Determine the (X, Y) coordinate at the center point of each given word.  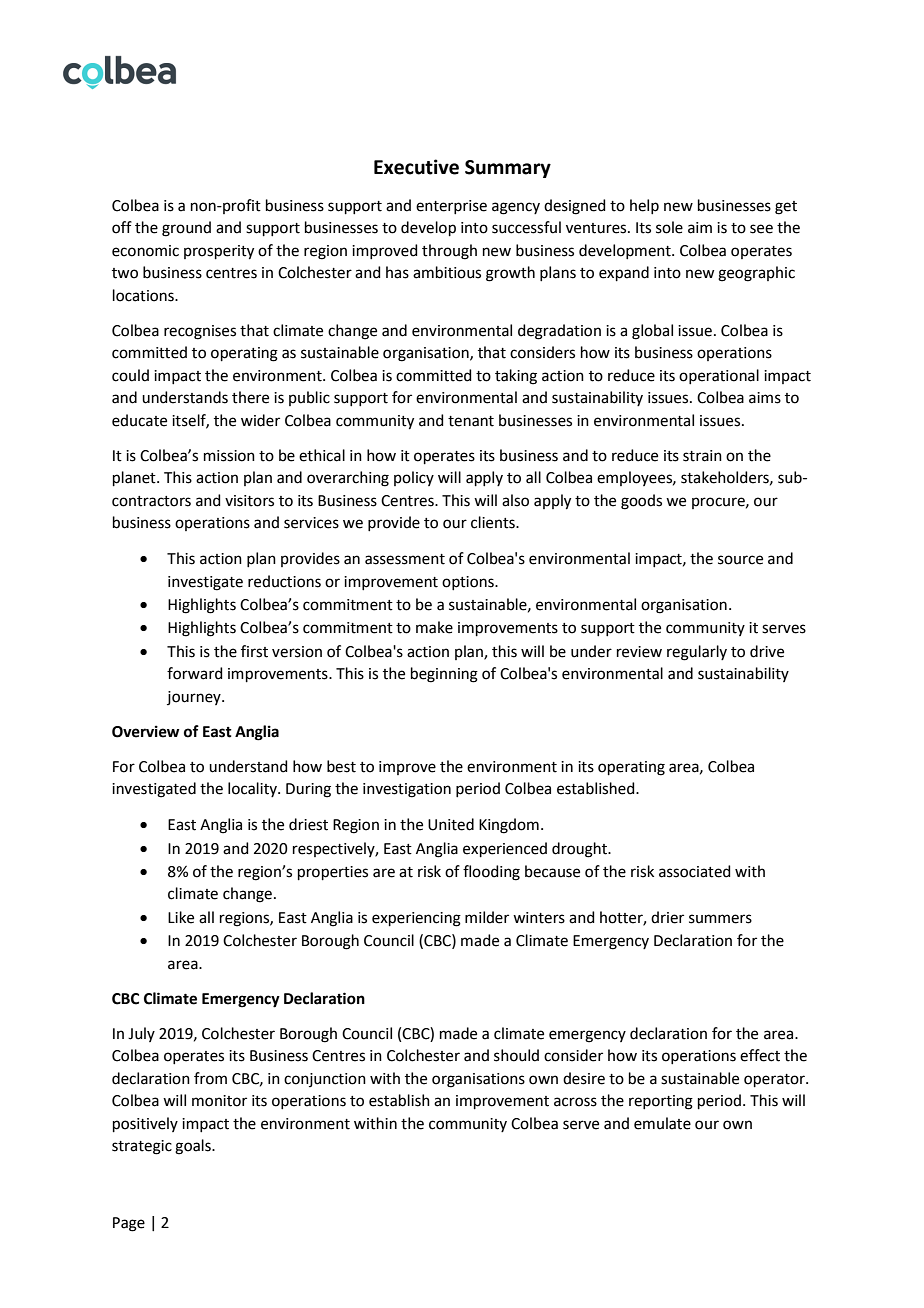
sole (669, 227)
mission (229, 456)
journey (195, 698)
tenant (471, 421)
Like (181, 917)
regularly (697, 653)
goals (194, 1147)
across (575, 1102)
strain (702, 456)
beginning (444, 675)
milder (487, 917)
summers (720, 919)
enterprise (451, 207)
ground (186, 229)
